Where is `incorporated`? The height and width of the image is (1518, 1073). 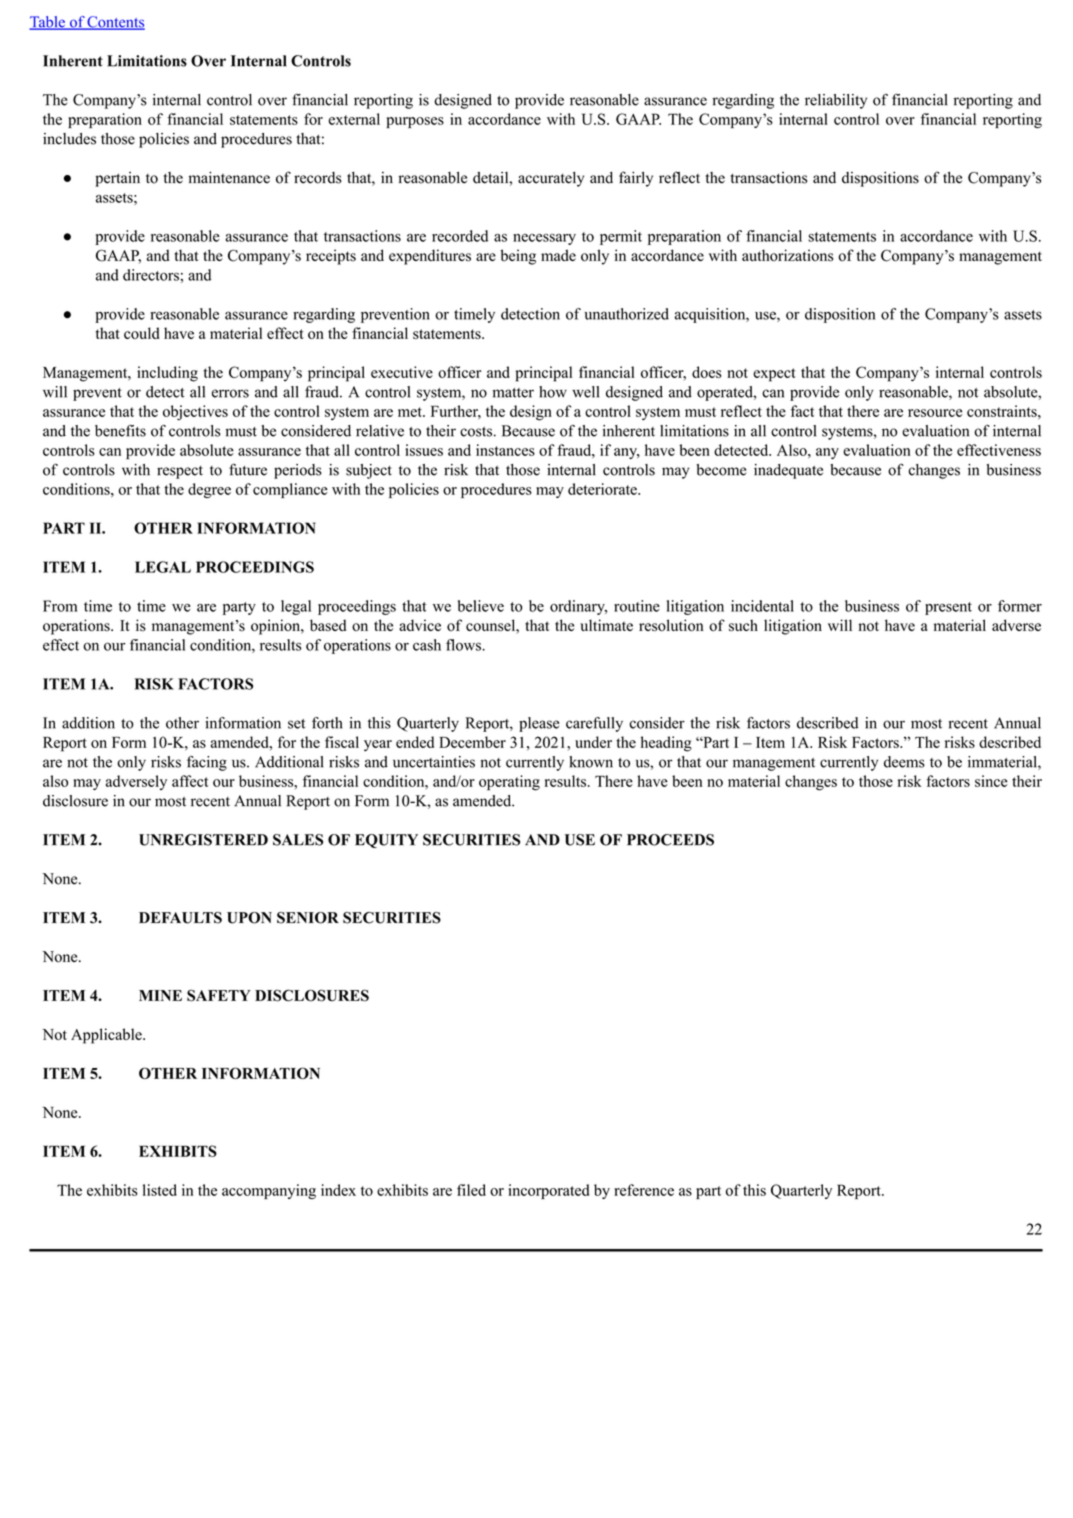
incorporated is located at coordinates (548, 1191).
